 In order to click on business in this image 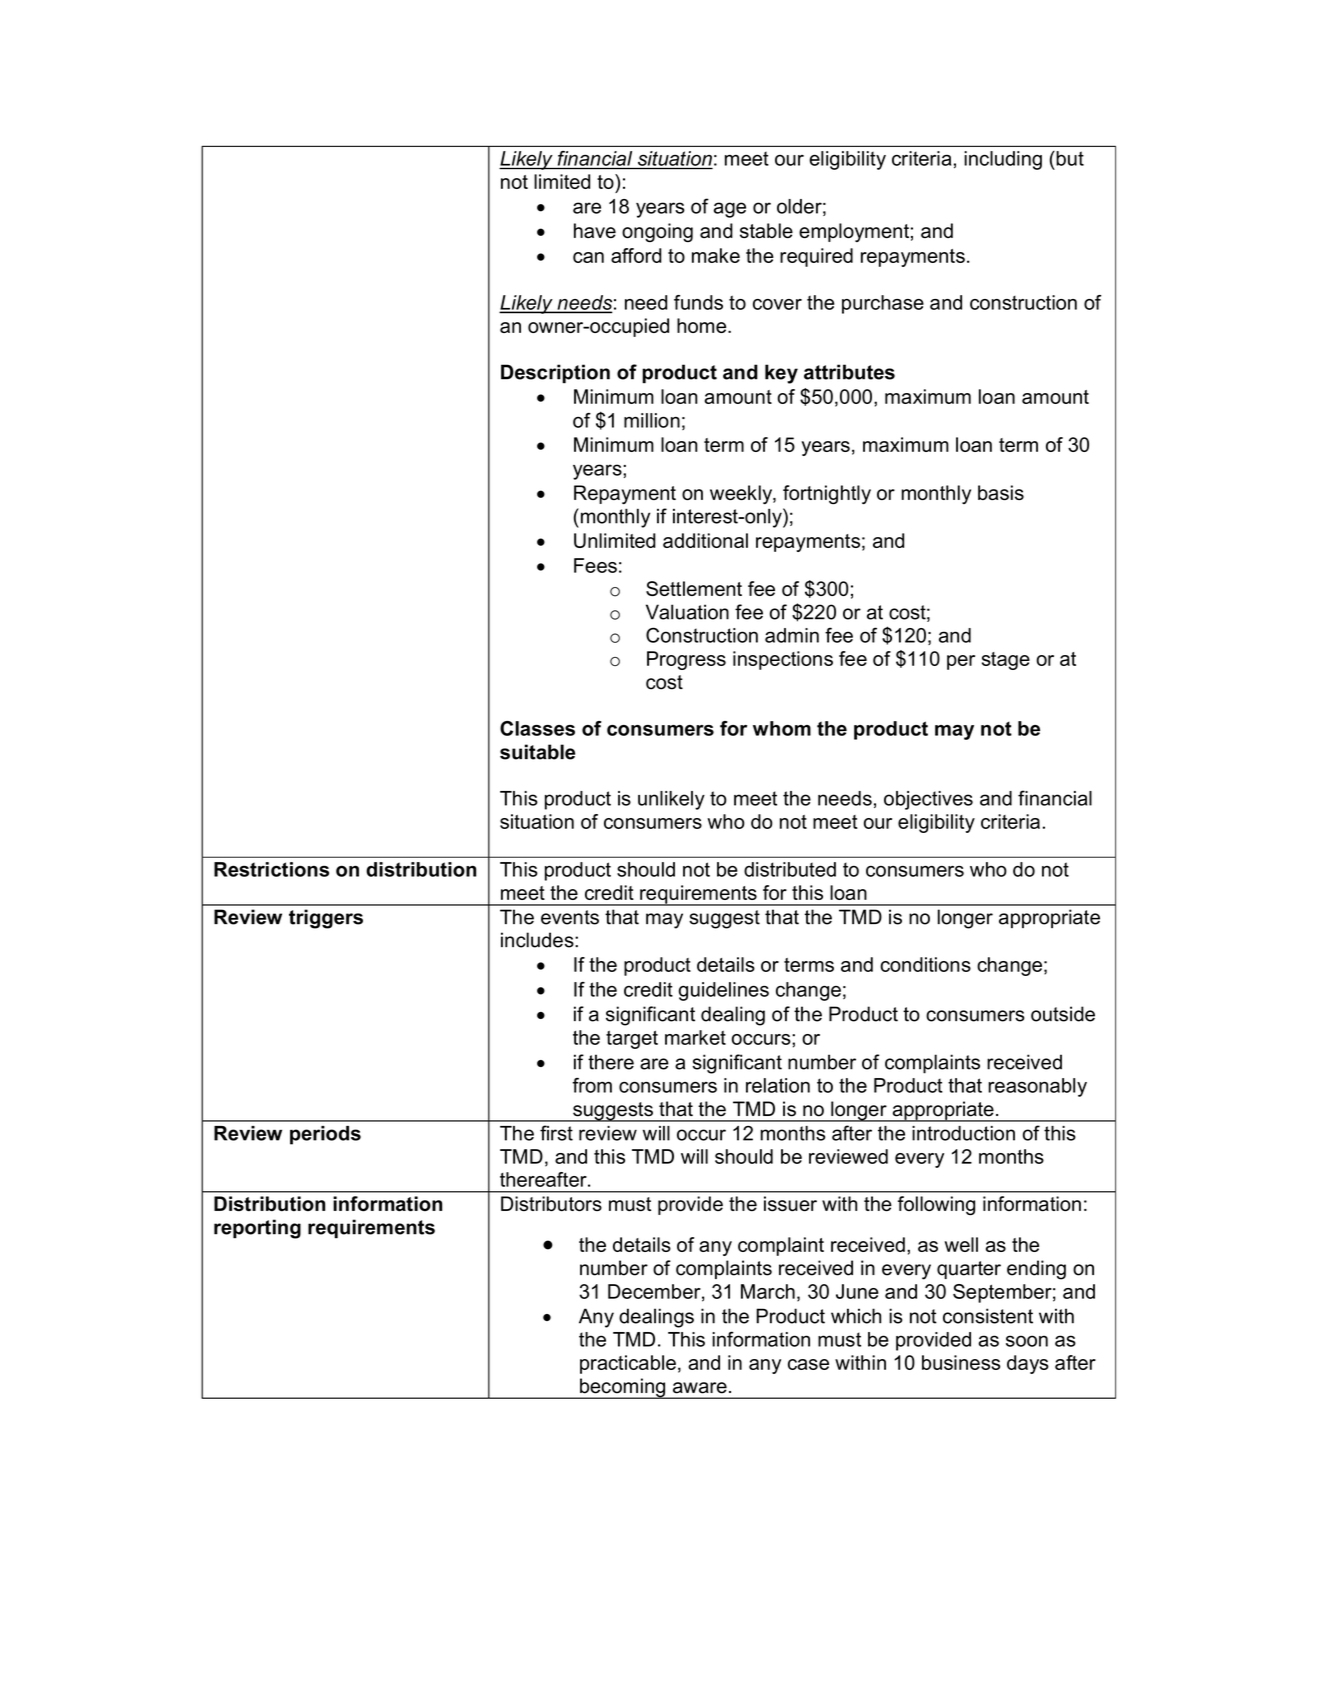, I will do `click(961, 1362)`.
